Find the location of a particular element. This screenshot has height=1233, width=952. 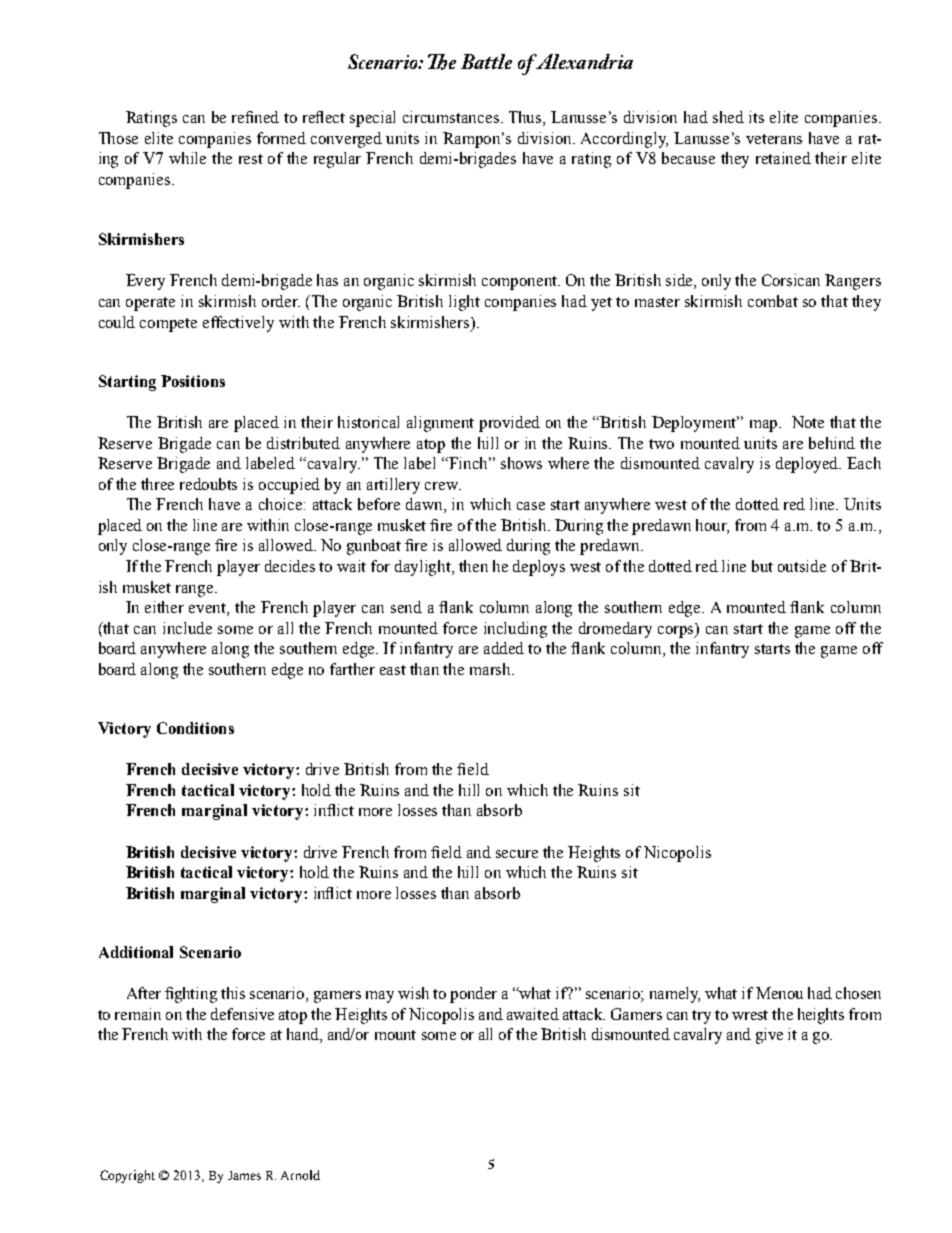

Battle is located at coordinates (486, 61).
